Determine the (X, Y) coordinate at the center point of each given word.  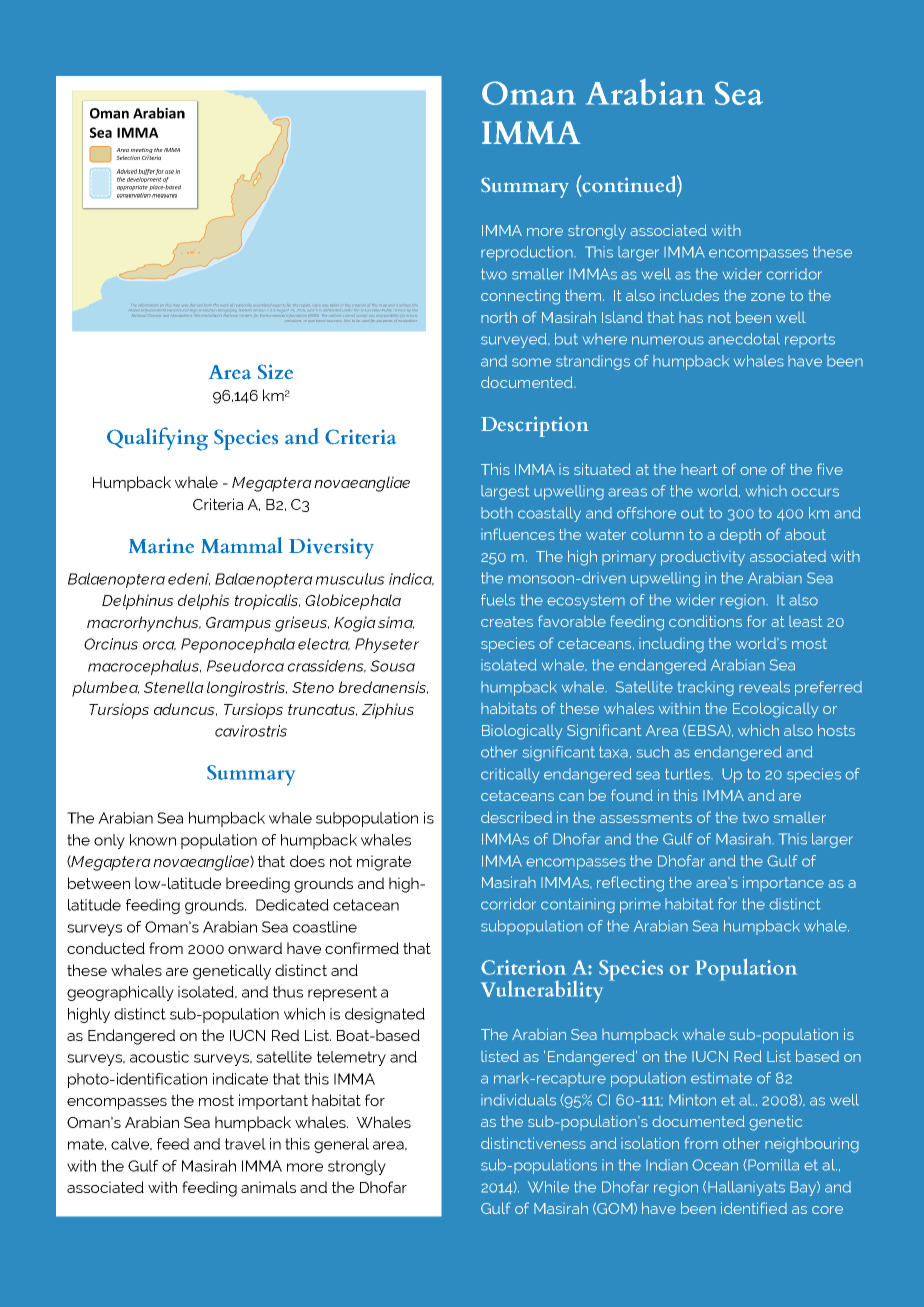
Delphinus (138, 602)
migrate (384, 863)
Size (275, 371)
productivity (703, 558)
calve (131, 1144)
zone (768, 297)
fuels (498, 600)
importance (783, 883)
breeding (258, 885)
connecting (520, 297)
